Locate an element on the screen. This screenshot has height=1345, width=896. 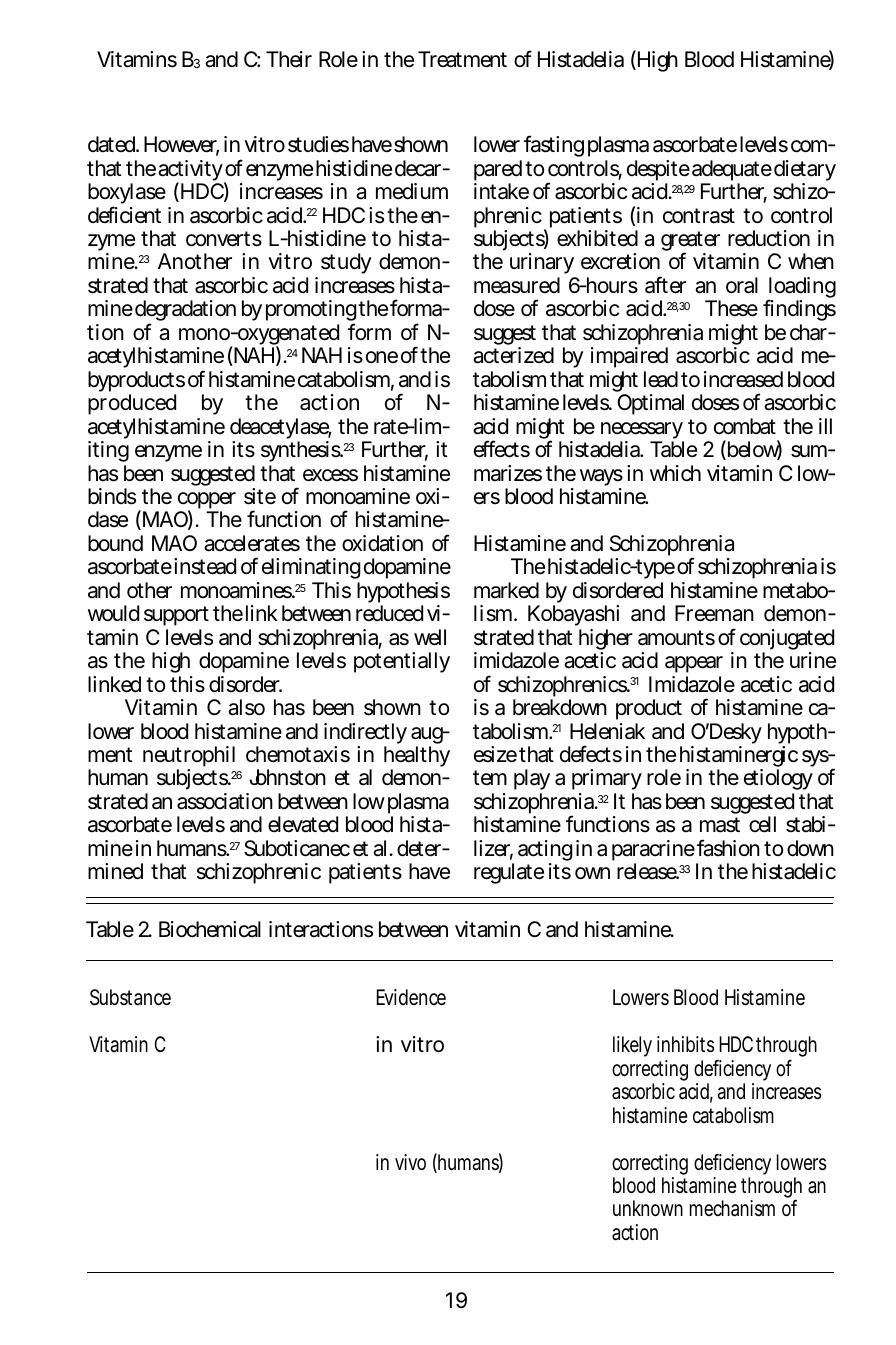
However is located at coordinates (181, 145).
